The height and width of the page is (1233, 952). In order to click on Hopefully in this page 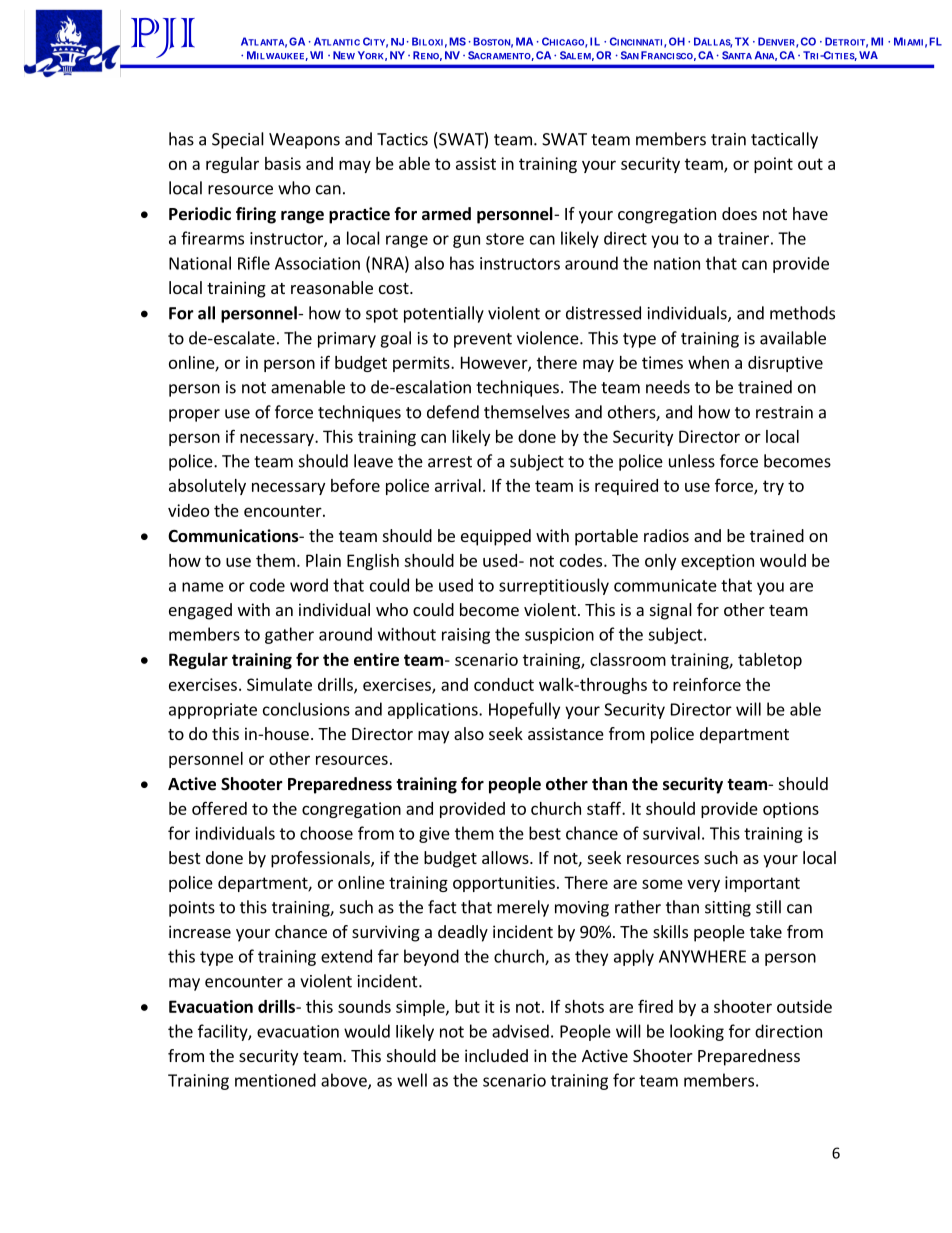, I will do `click(524, 710)`.
